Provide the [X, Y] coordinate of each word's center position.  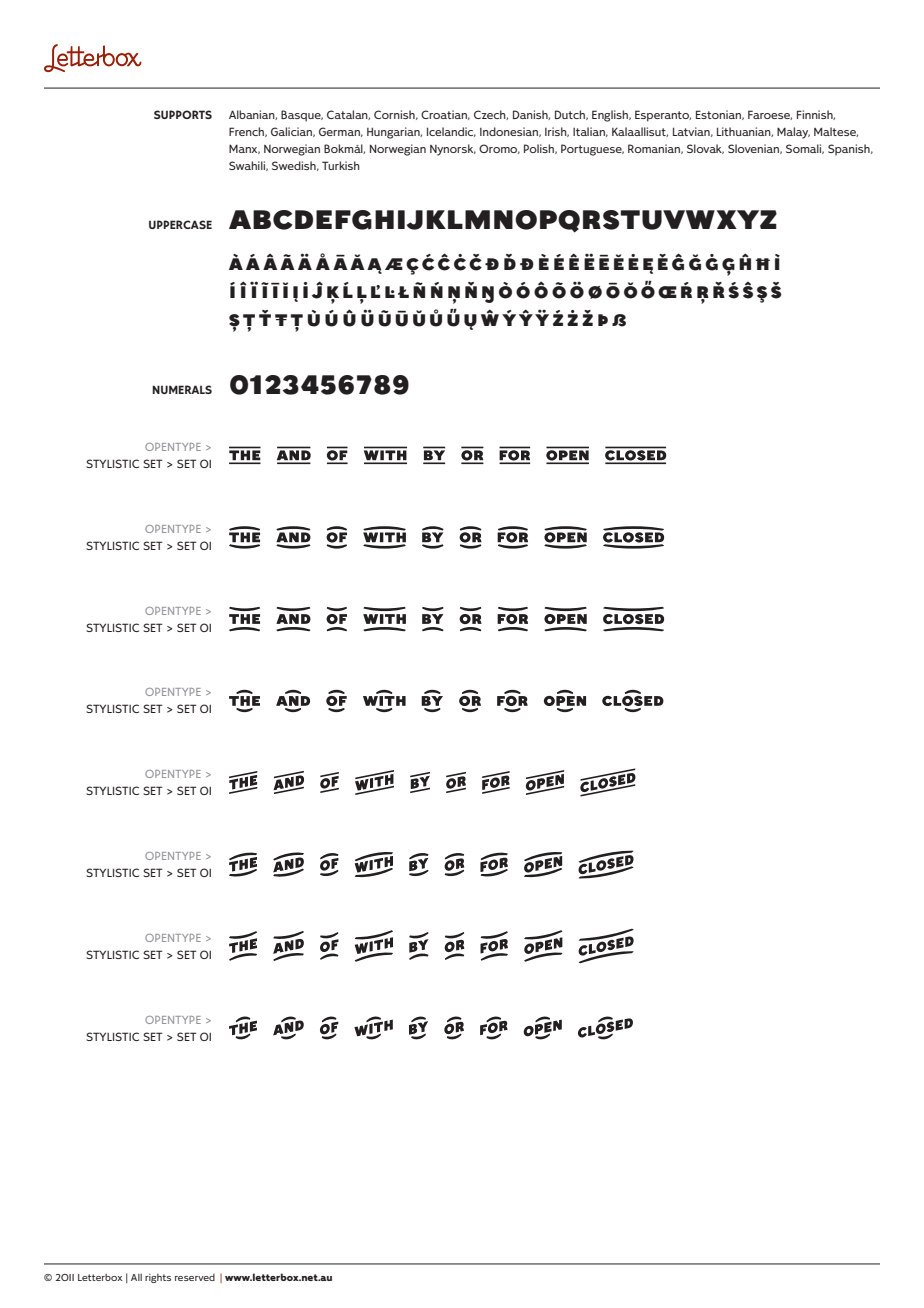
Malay [793, 133]
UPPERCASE [180, 224]
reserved [195, 1277]
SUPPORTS [183, 114]
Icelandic [451, 132]
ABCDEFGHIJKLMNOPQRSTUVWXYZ [503, 221]
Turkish [341, 165]
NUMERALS [182, 389]
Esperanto [663, 116]
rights [158, 1278]
